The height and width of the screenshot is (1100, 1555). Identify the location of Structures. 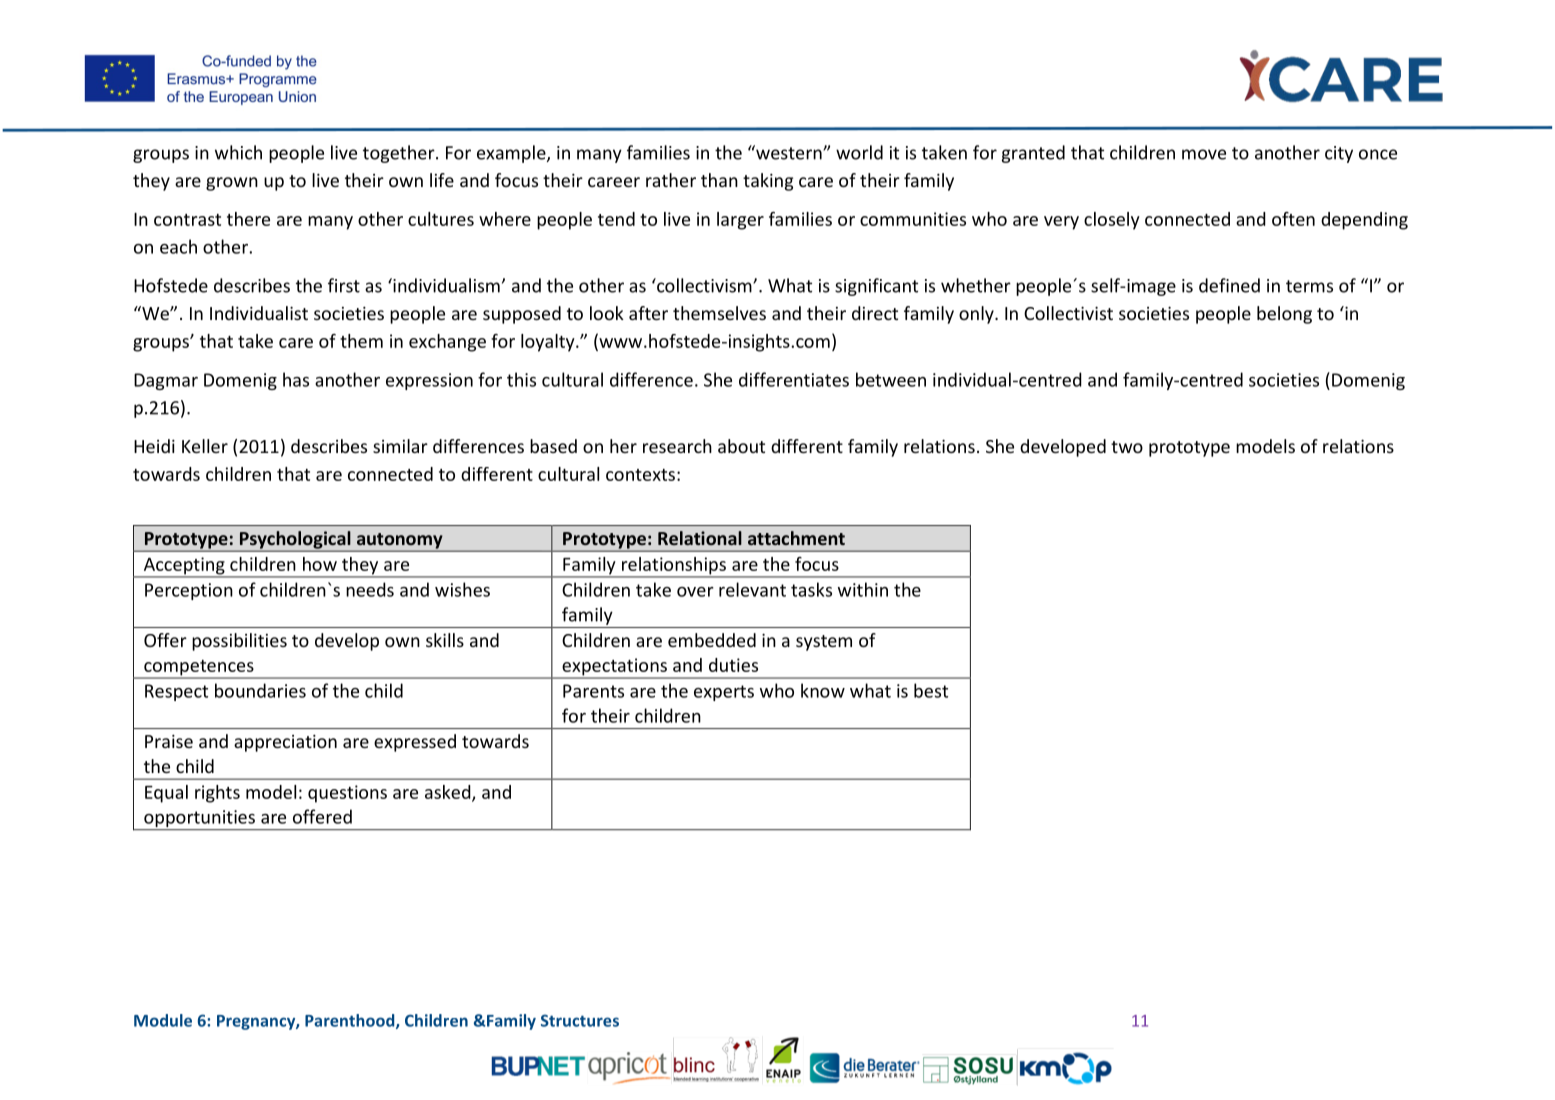
(580, 1020).
